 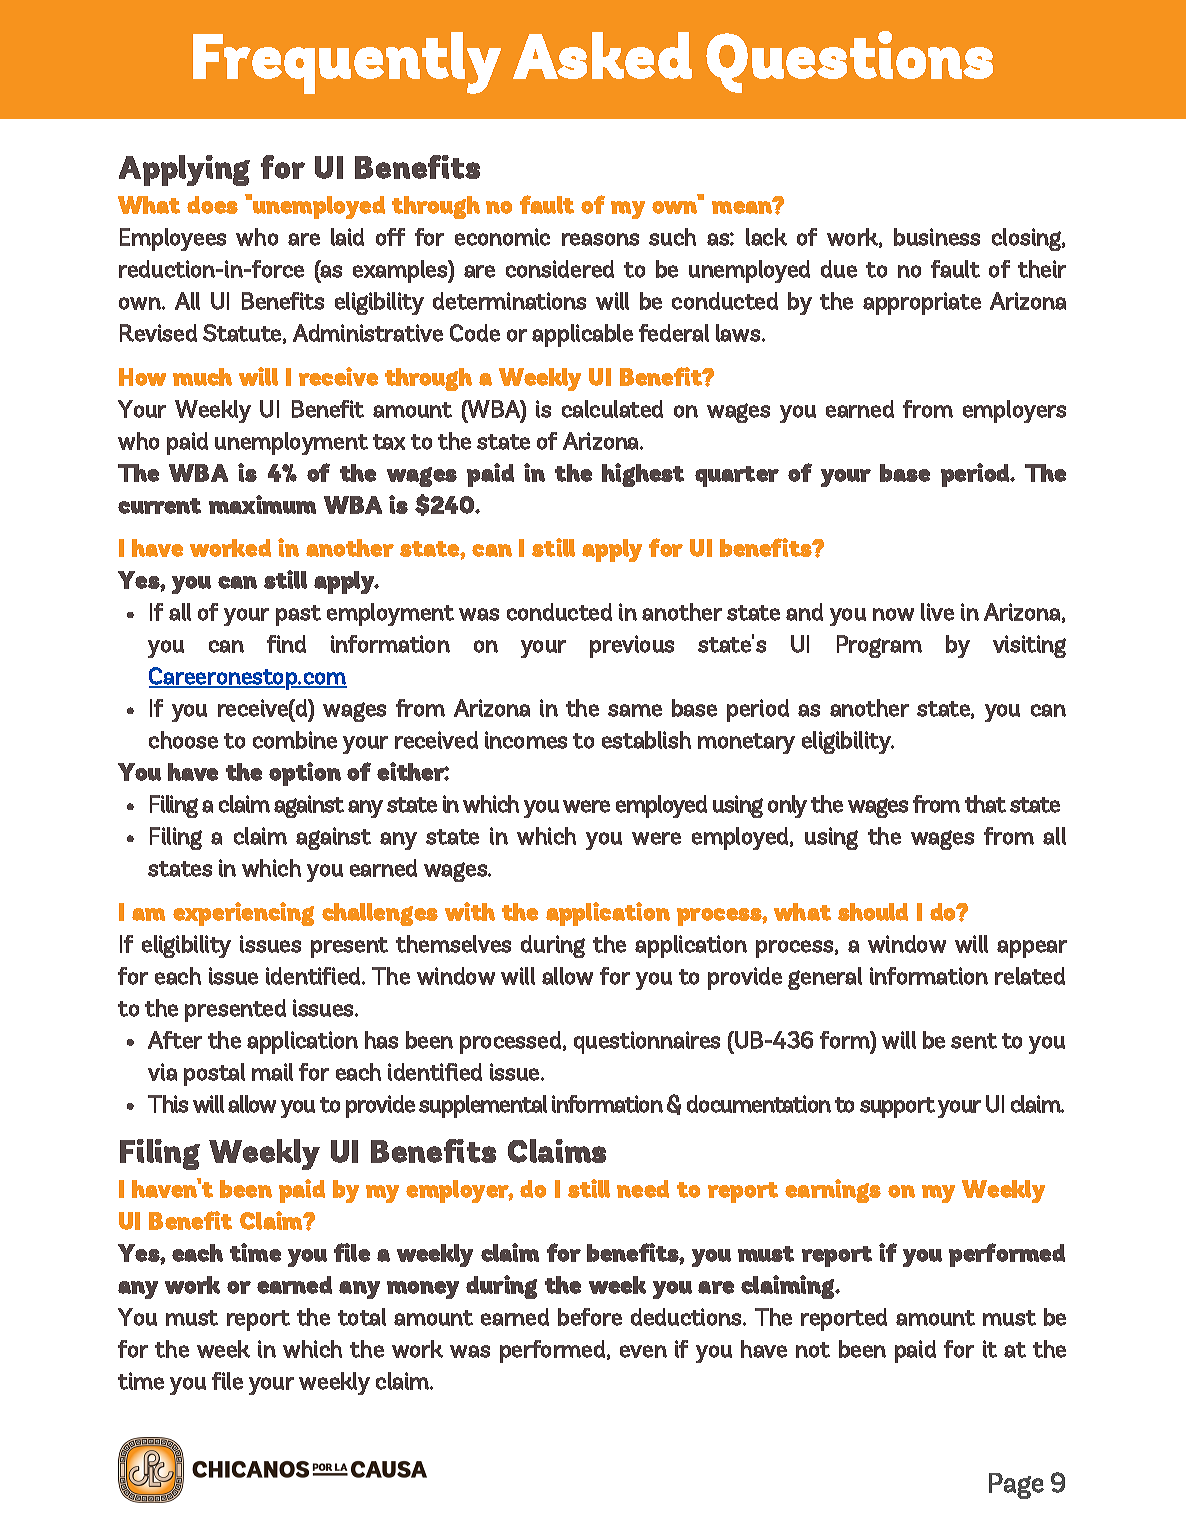 I want to click on Page, so click(x=1016, y=1486).
